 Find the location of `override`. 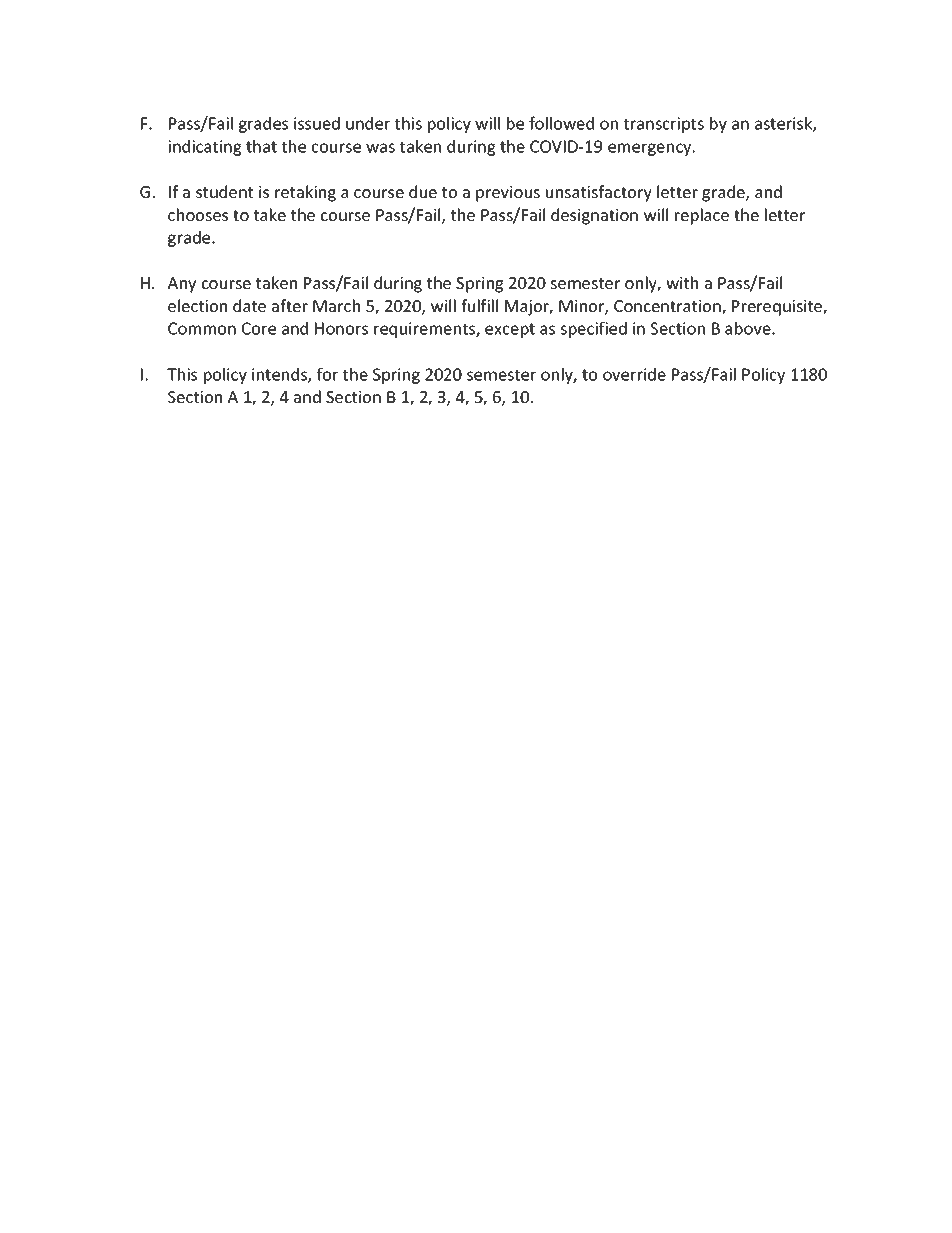

override is located at coordinates (634, 374).
